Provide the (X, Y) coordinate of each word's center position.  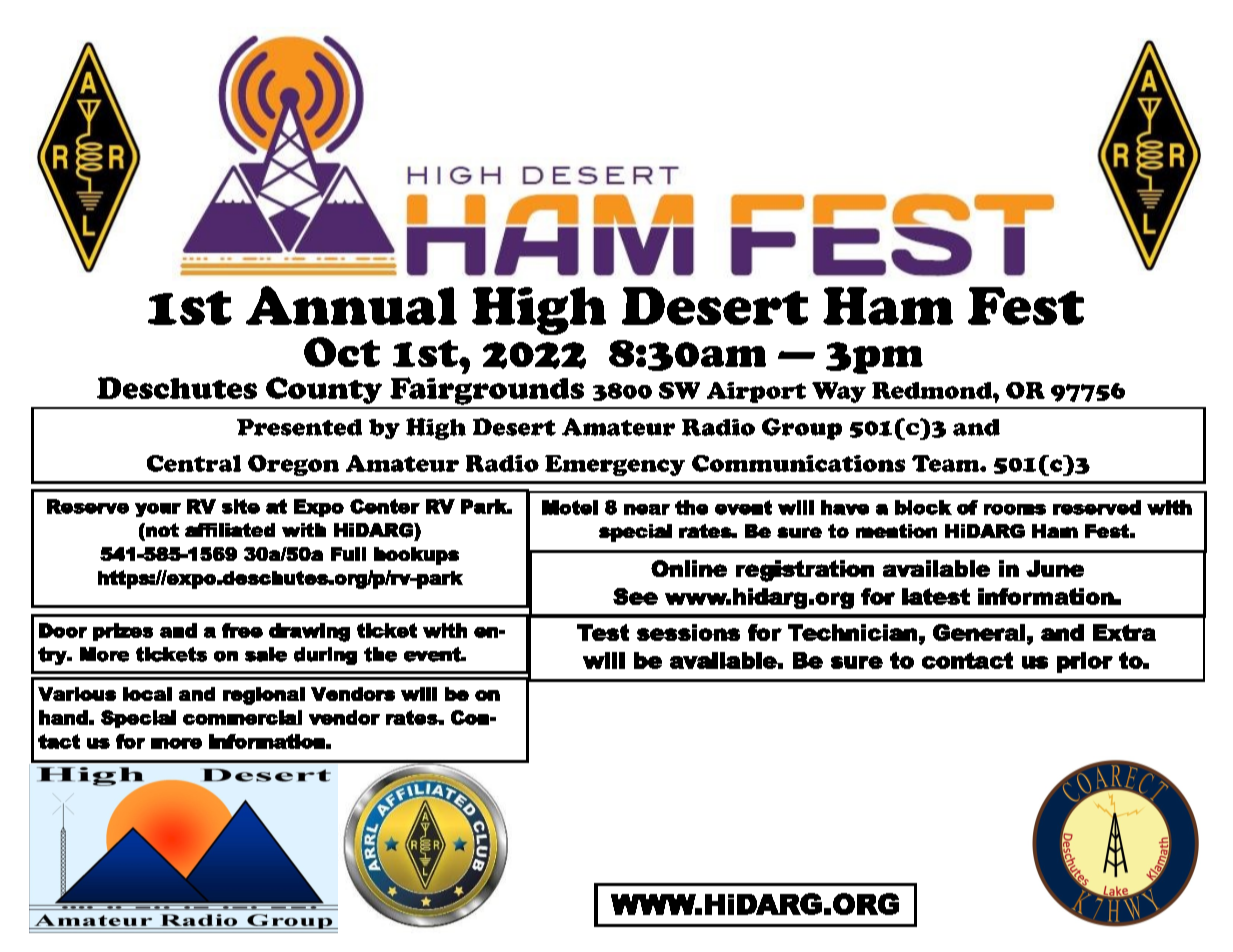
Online (689, 568)
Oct (342, 352)
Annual (351, 305)
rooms (1015, 509)
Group (802, 429)
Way (839, 392)
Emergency (615, 465)
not (161, 530)
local (147, 694)
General (979, 632)
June (1055, 568)
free (242, 630)
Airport (756, 392)
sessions (688, 632)
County (324, 390)
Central (194, 463)
